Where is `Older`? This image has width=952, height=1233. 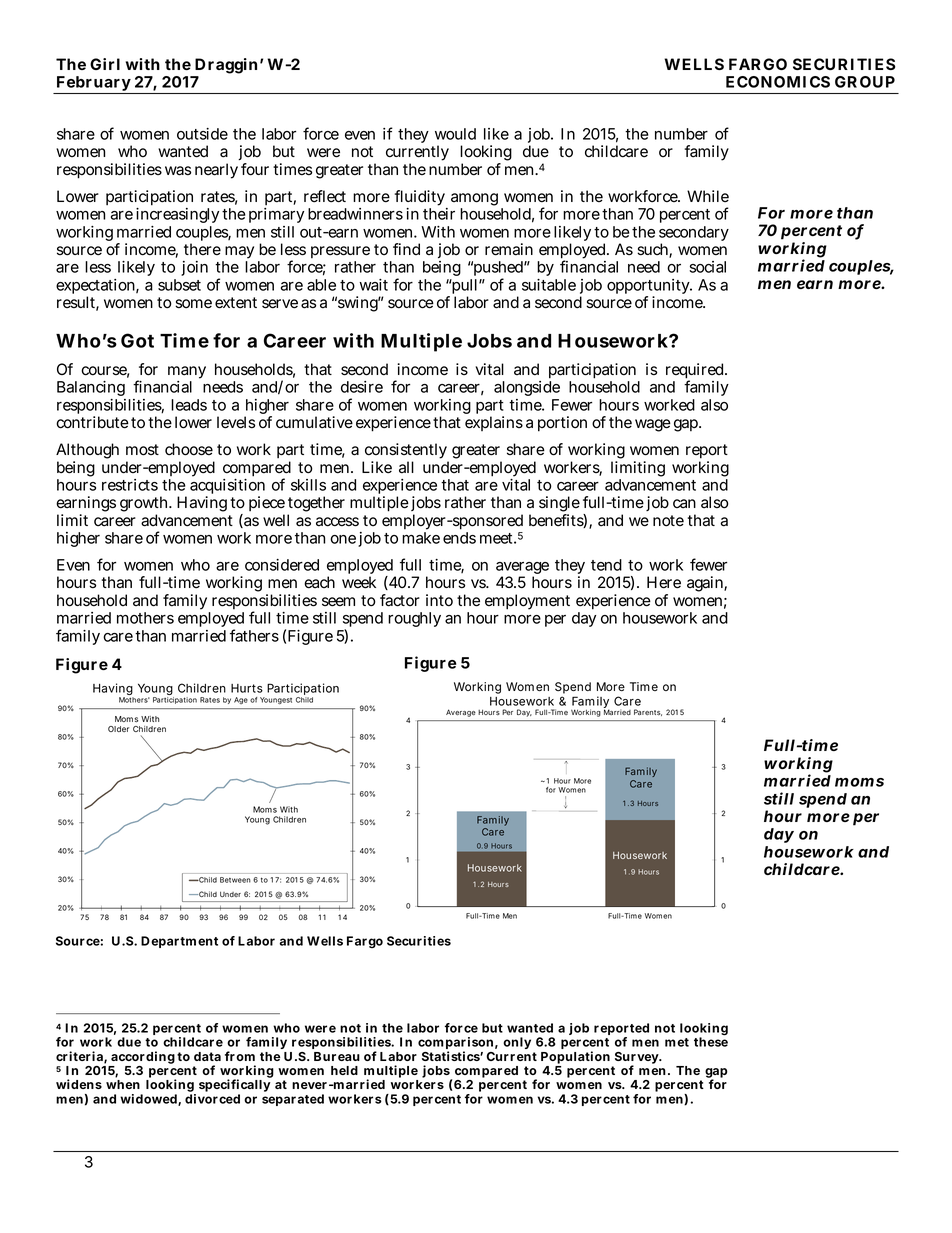
Older is located at coordinates (118, 729).
